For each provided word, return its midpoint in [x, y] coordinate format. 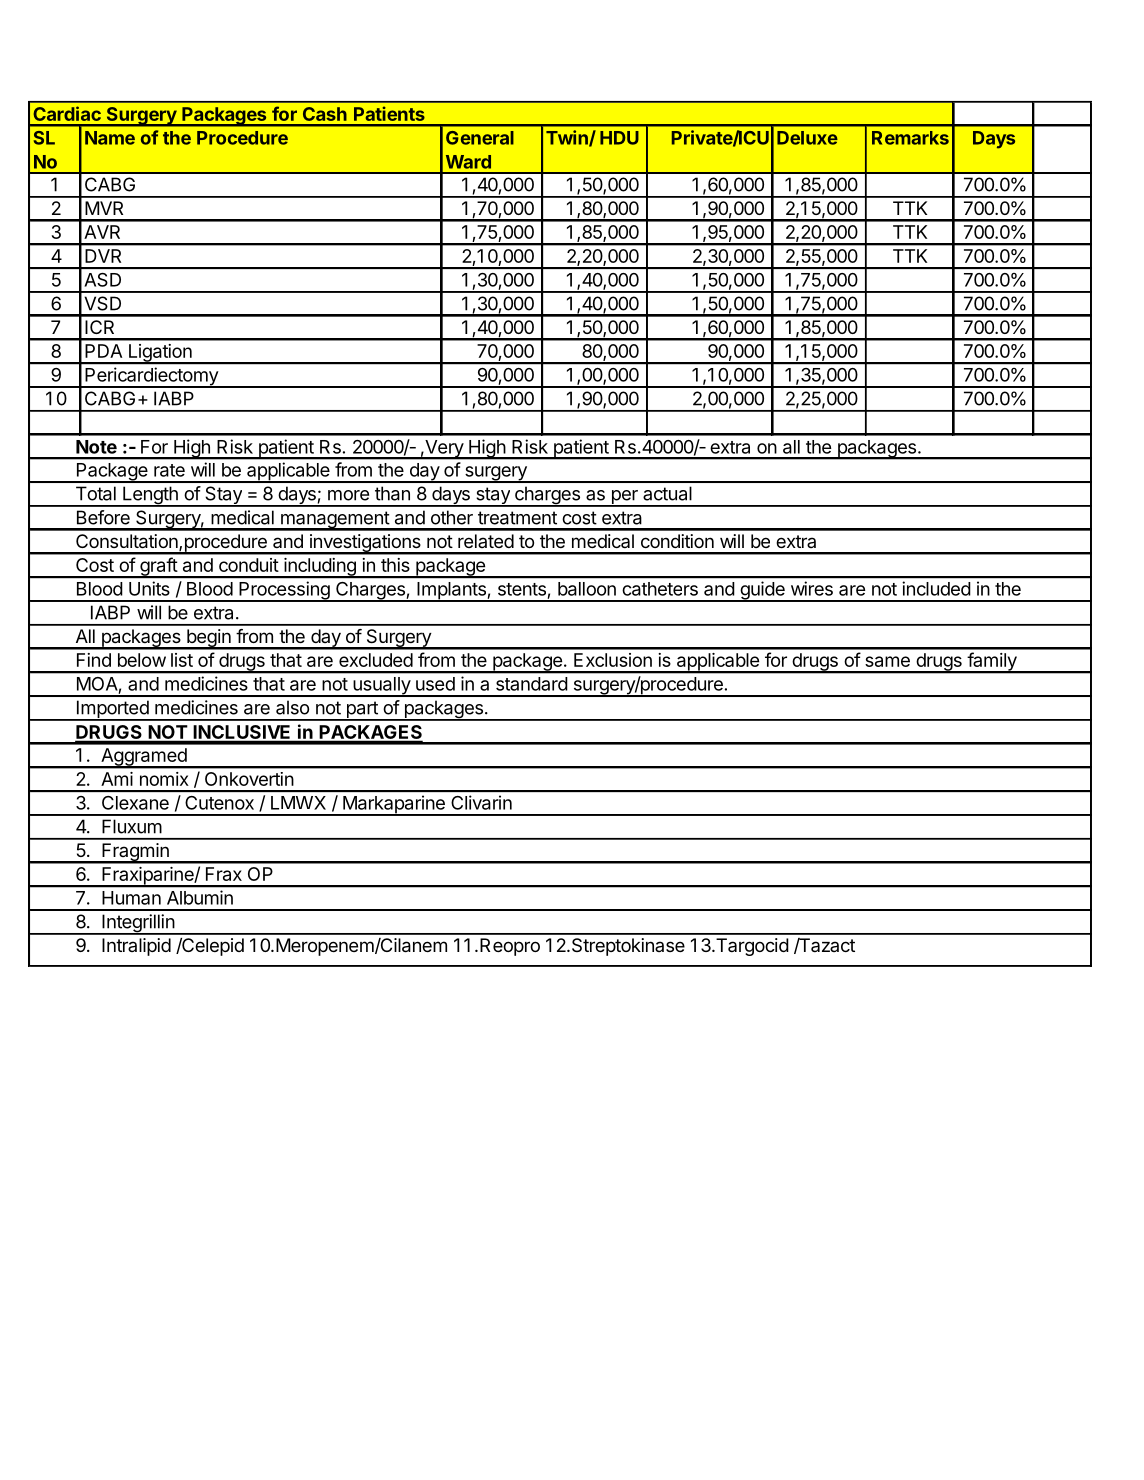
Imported [112, 710]
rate [169, 470]
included [936, 588]
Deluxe [807, 138]
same [887, 661]
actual [667, 493]
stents [522, 589]
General [480, 138]
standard [532, 684]
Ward [468, 162]
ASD [103, 280]
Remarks [910, 138]
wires [812, 588]
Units [149, 588]
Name [110, 138]
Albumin [200, 897]
